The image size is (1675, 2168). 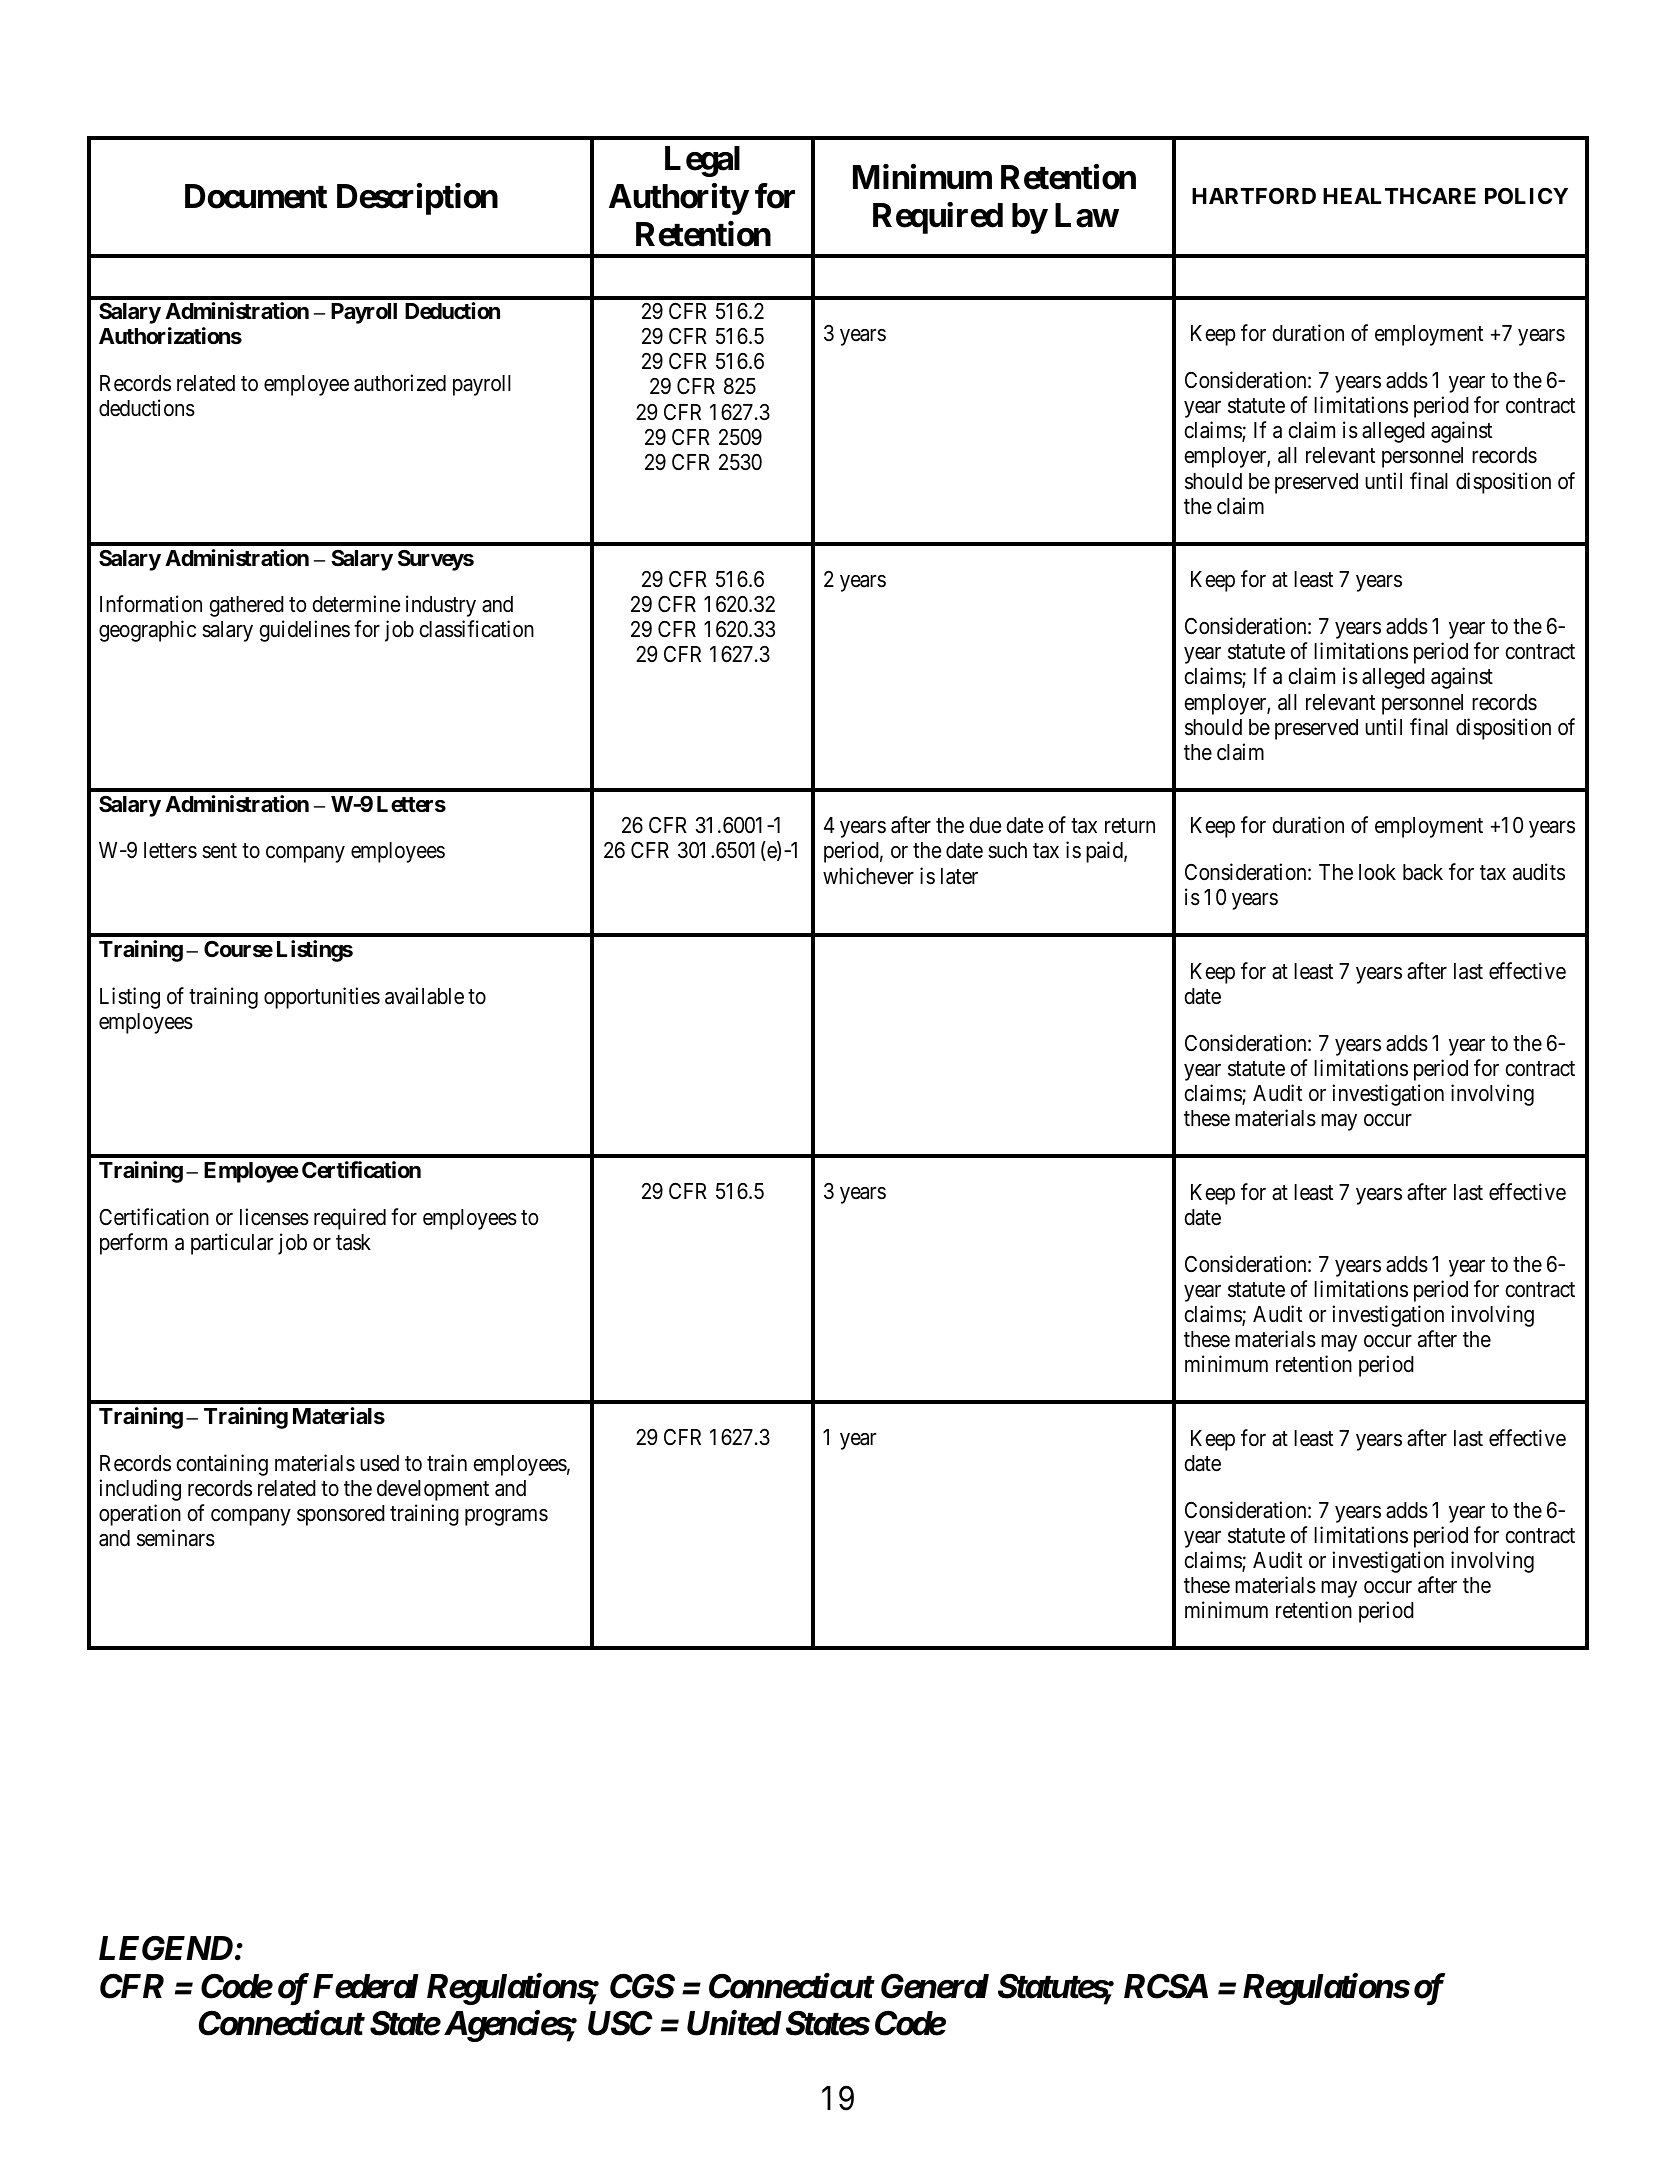 I want to click on whichever, so click(x=868, y=876).
